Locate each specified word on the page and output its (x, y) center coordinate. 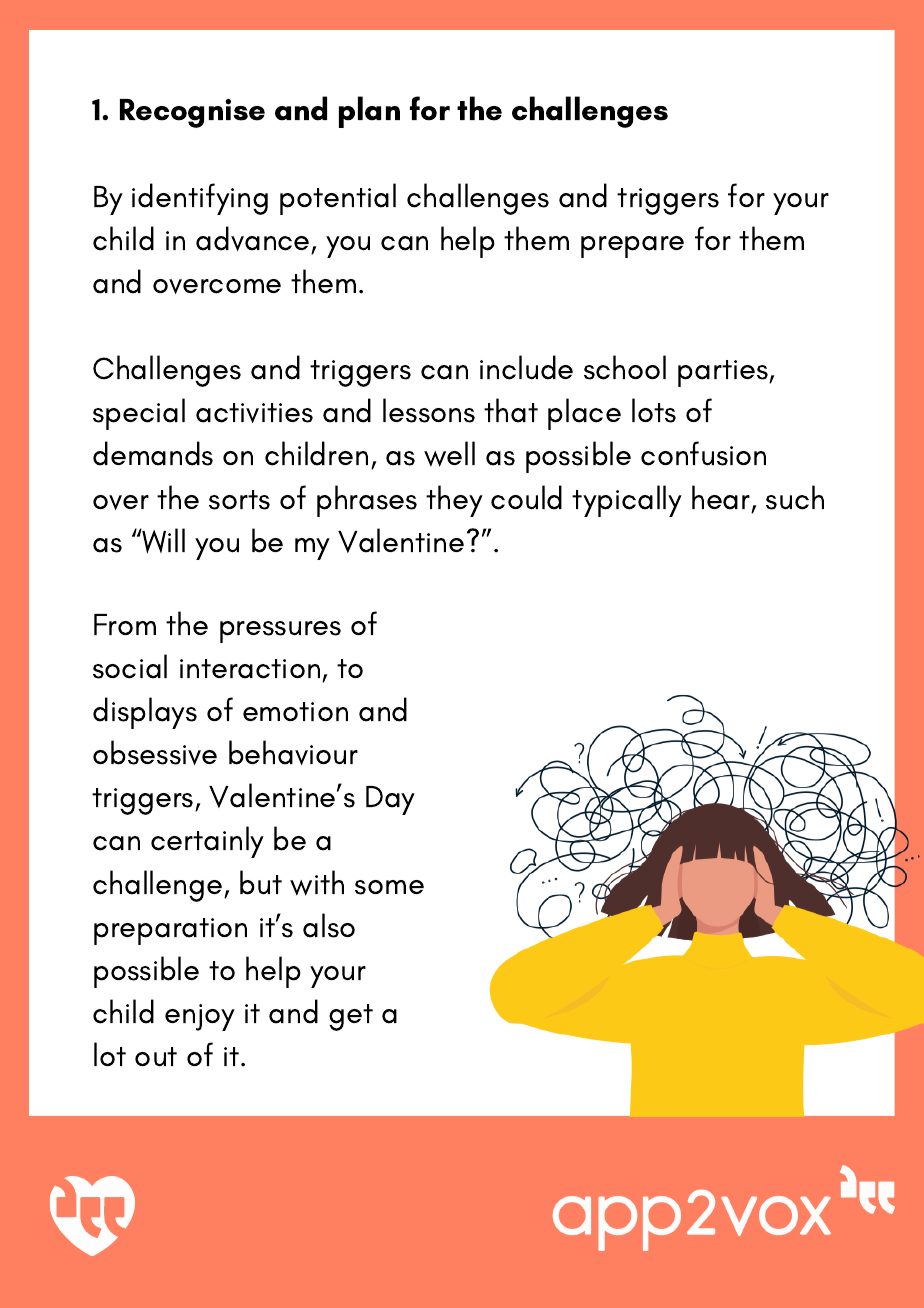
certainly (207, 842)
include (526, 367)
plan (369, 112)
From (125, 624)
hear (721, 497)
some (389, 887)
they (454, 501)
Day (390, 800)
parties (724, 373)
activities (254, 413)
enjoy (200, 1017)
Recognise (192, 113)
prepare (632, 247)
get (351, 1017)
